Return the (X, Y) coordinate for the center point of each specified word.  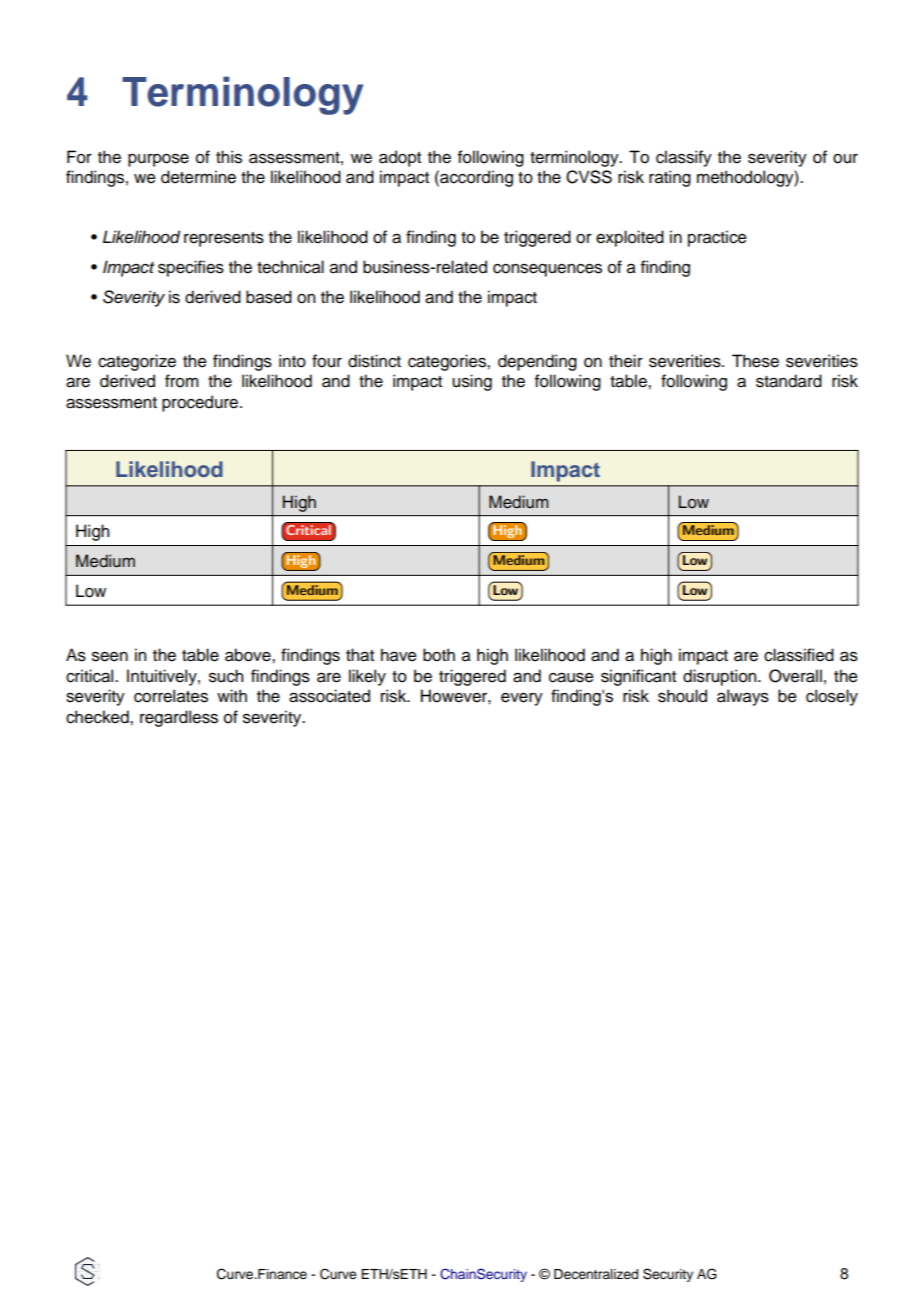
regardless (179, 718)
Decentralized (596, 1274)
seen (110, 656)
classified (799, 655)
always (743, 697)
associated (329, 696)
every (522, 699)
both (439, 655)
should (682, 696)
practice (717, 238)
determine (198, 177)
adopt (400, 158)
